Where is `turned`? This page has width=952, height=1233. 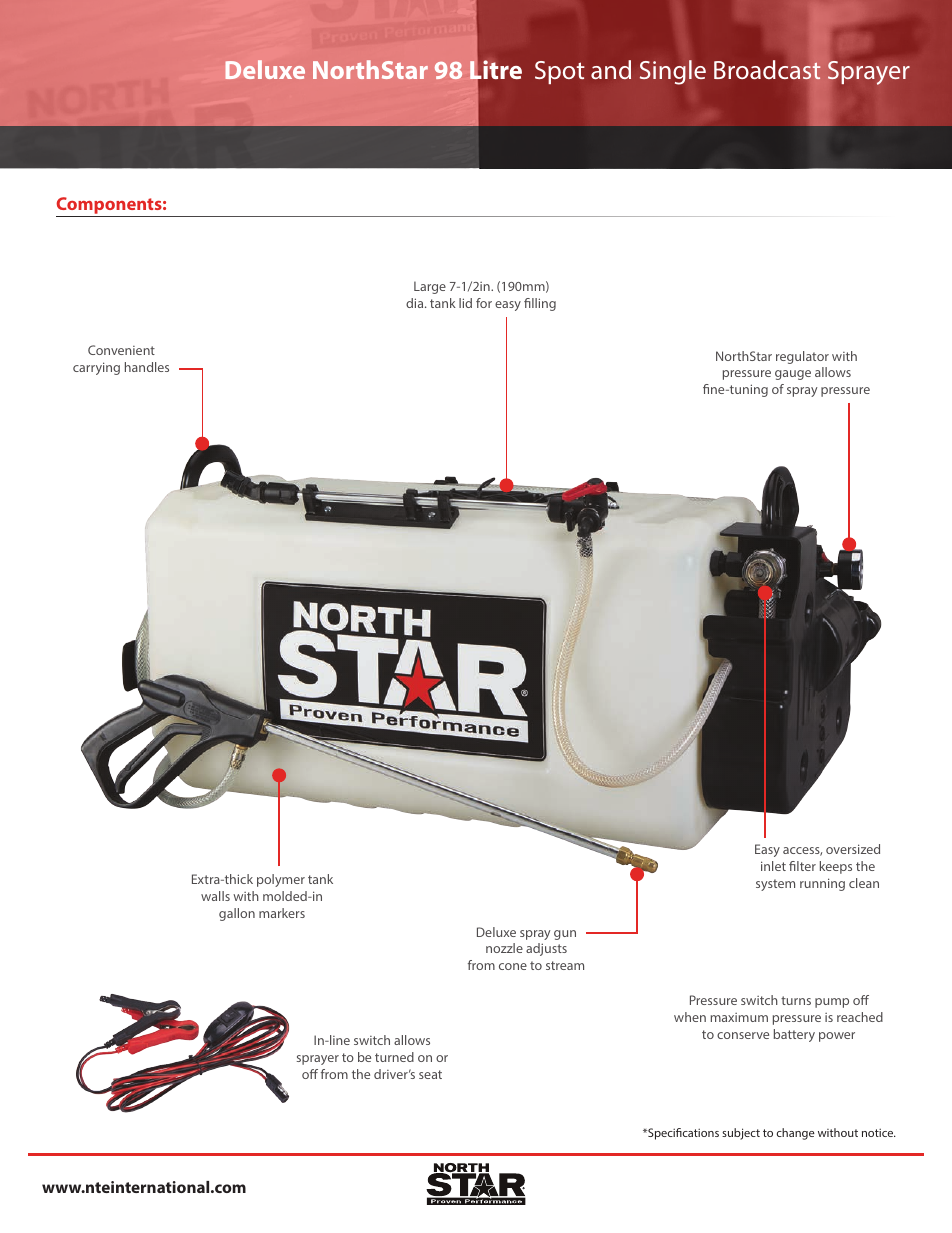 turned is located at coordinates (394, 1057).
